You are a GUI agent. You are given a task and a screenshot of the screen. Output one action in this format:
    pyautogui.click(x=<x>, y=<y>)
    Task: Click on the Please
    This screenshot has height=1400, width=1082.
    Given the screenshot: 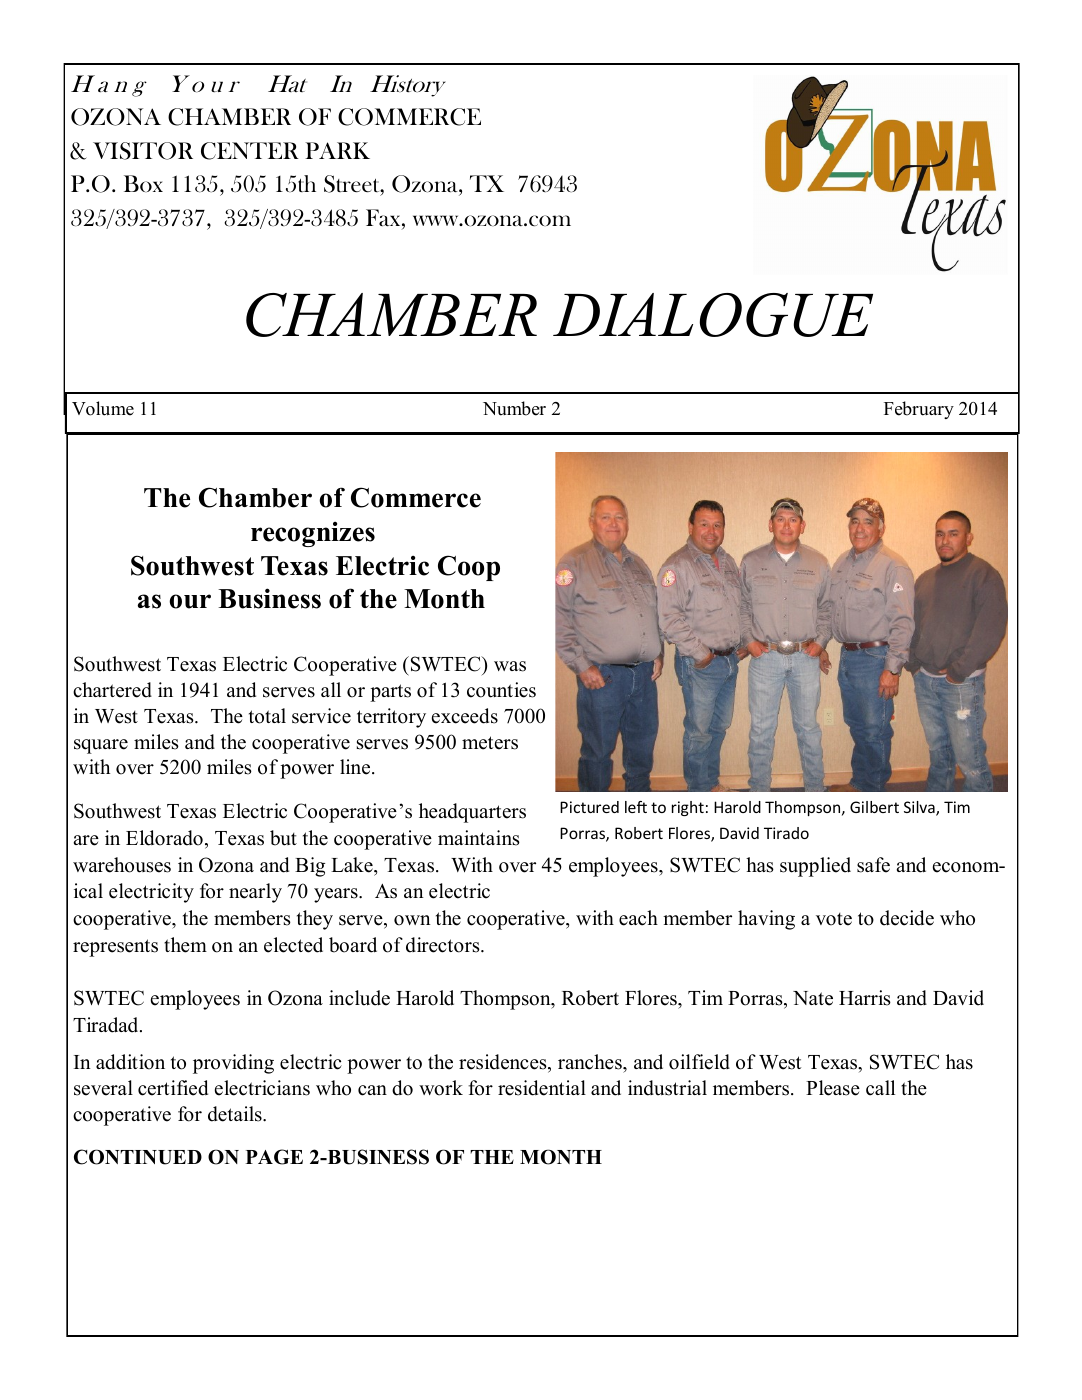 What is the action you would take?
    pyautogui.click(x=833, y=1088)
